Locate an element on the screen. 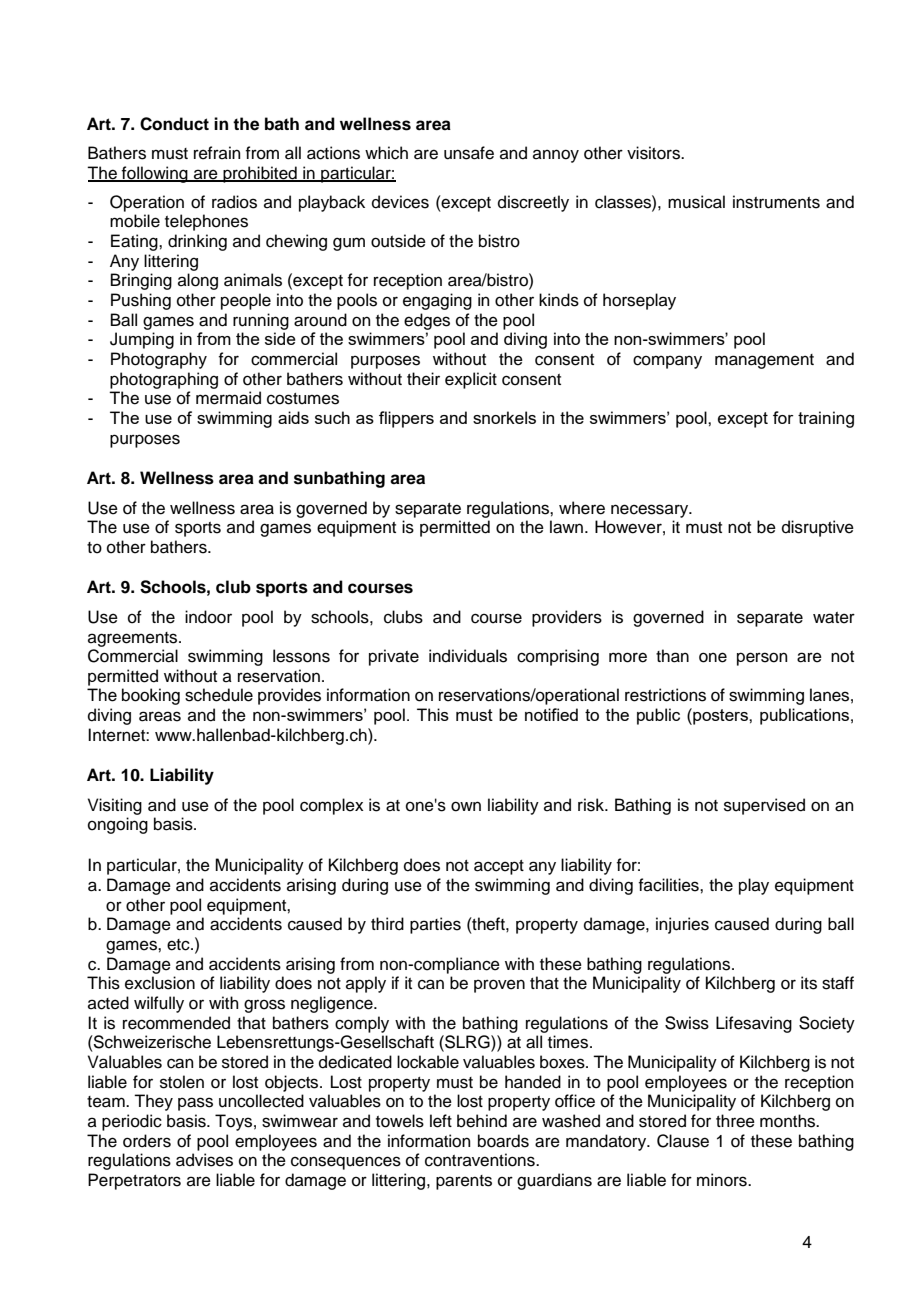 The image size is (924, 1308). unsafe is located at coordinates (469, 153).
